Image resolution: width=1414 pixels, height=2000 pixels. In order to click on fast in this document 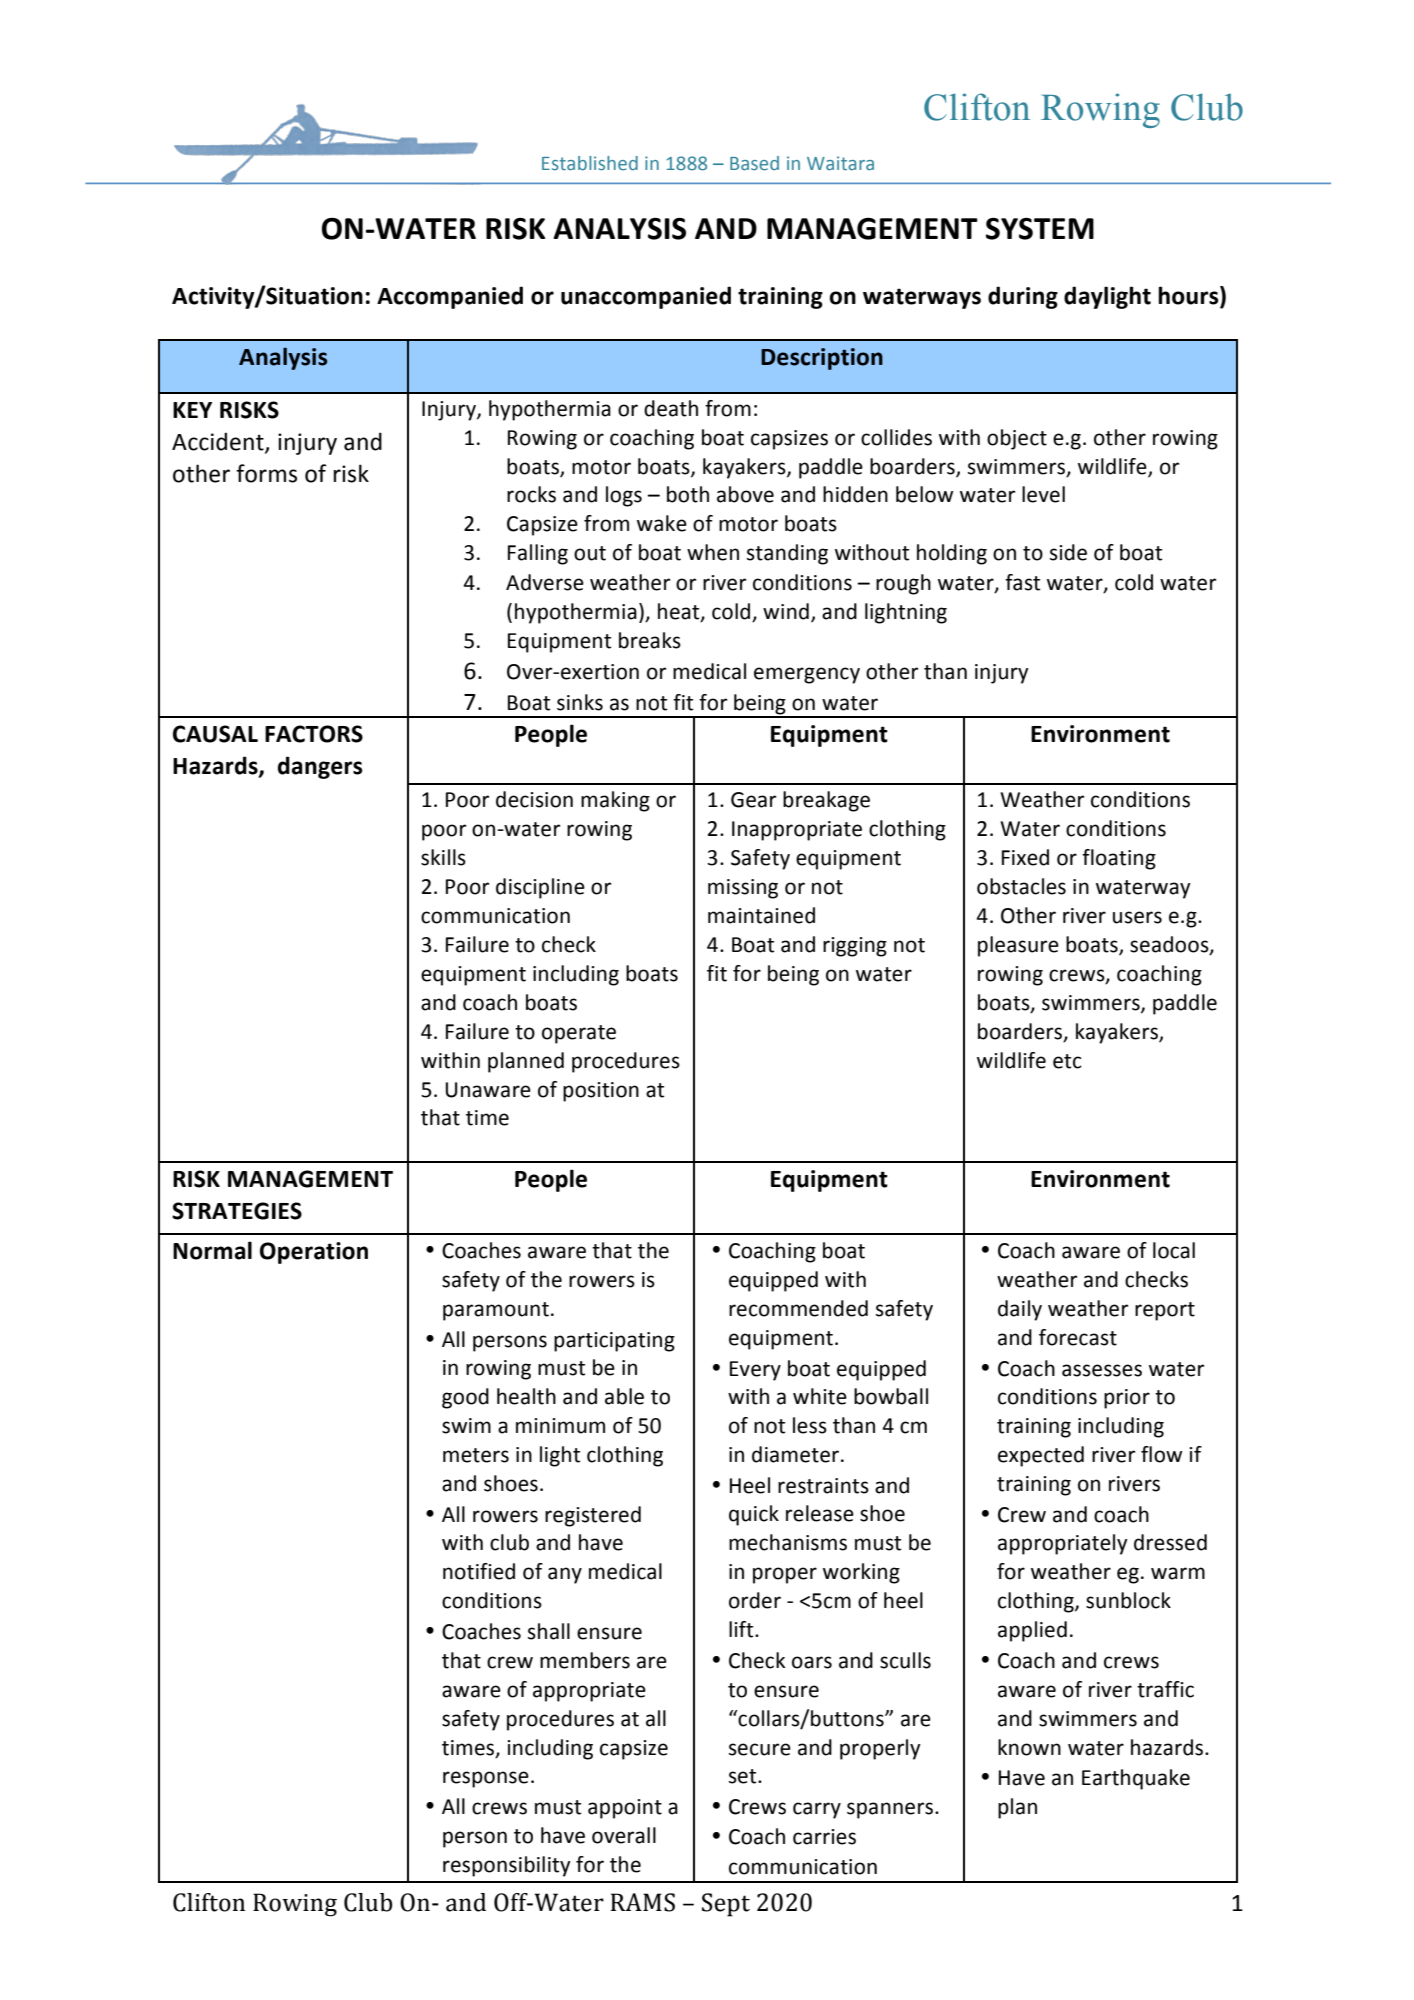, I will do `click(1022, 582)`.
